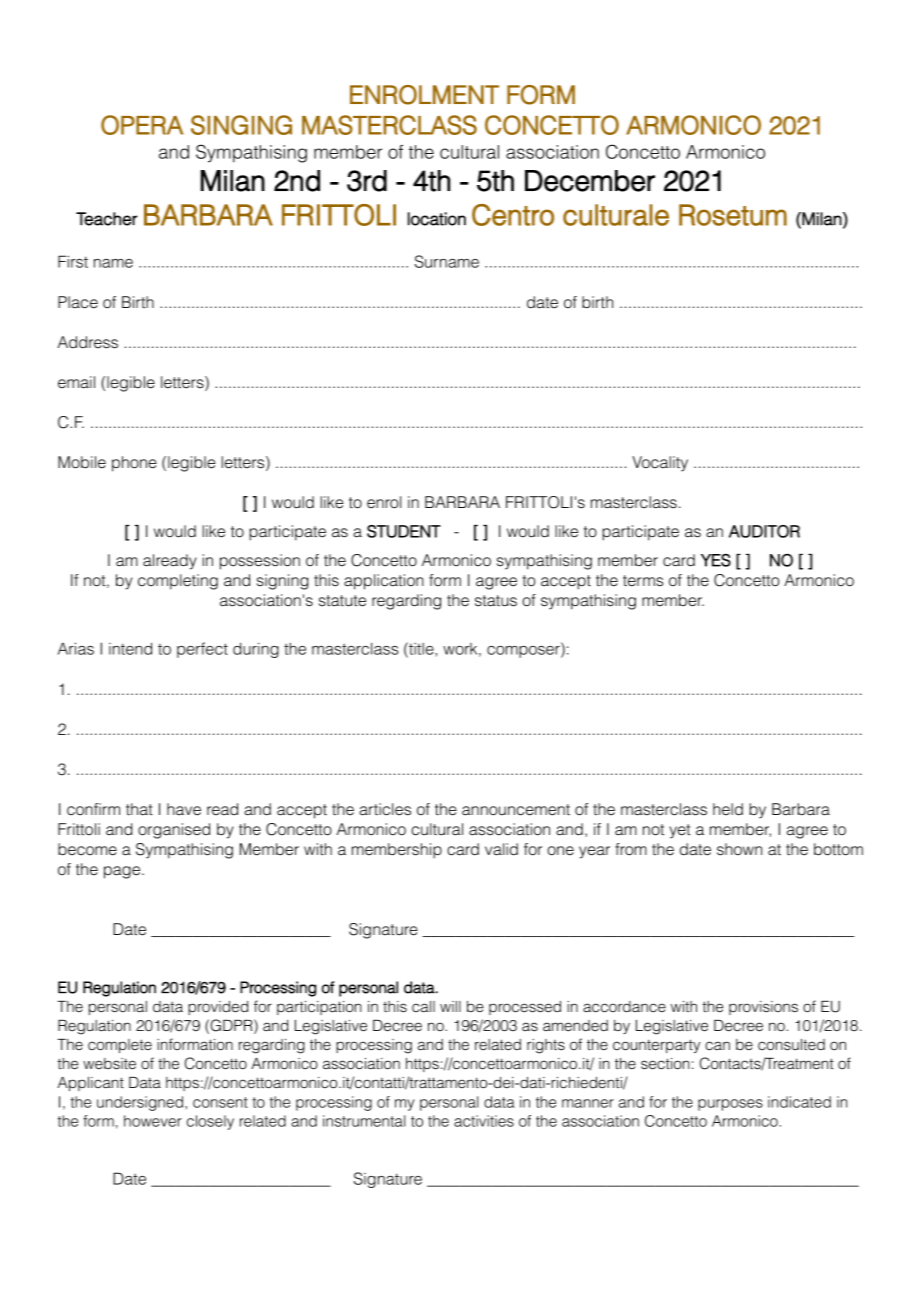 The height and width of the screenshot is (1308, 924). What do you see at coordinates (728, 809) in the screenshot?
I see `held` at bounding box center [728, 809].
